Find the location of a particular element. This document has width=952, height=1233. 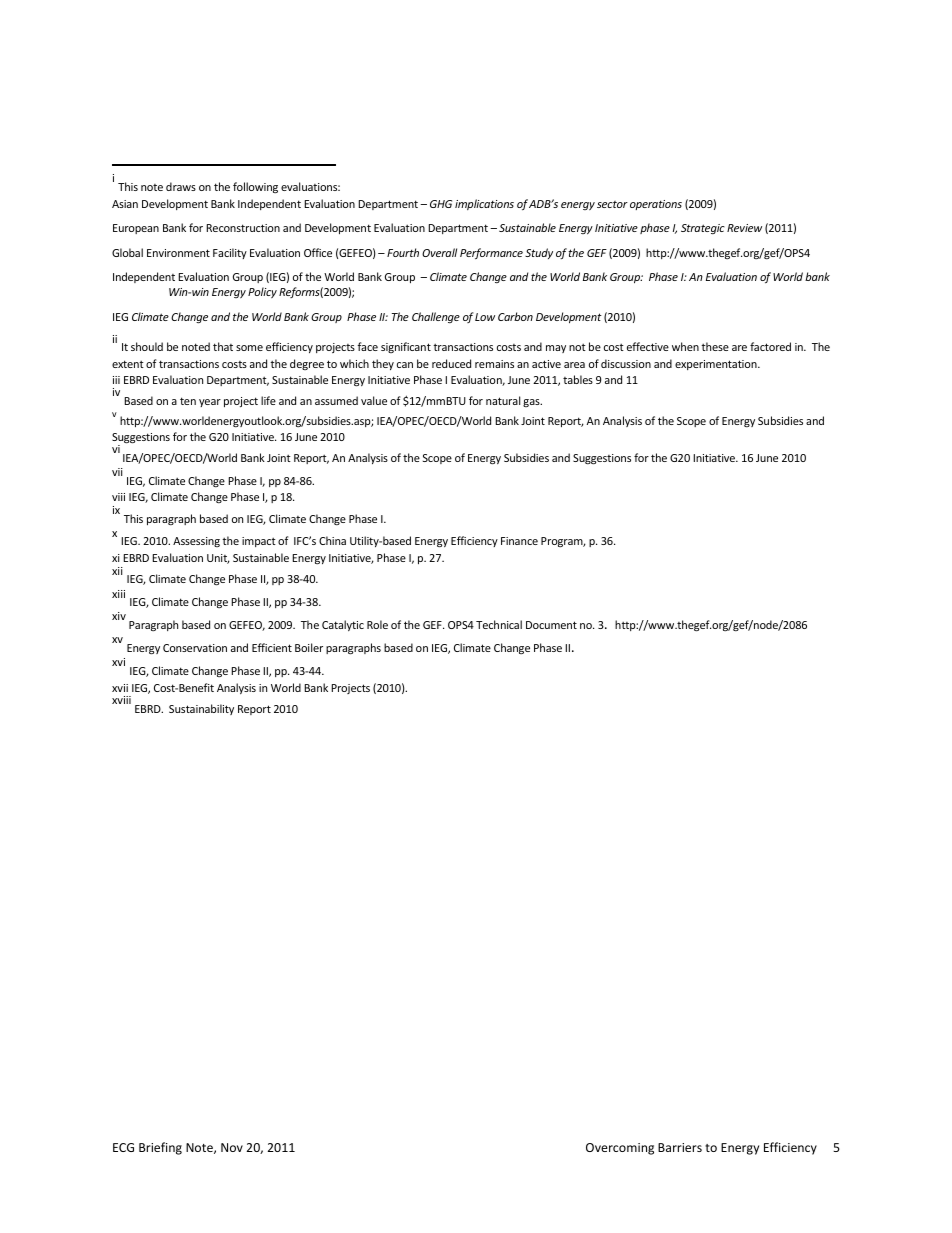

Overcoming is located at coordinates (620, 1149).
